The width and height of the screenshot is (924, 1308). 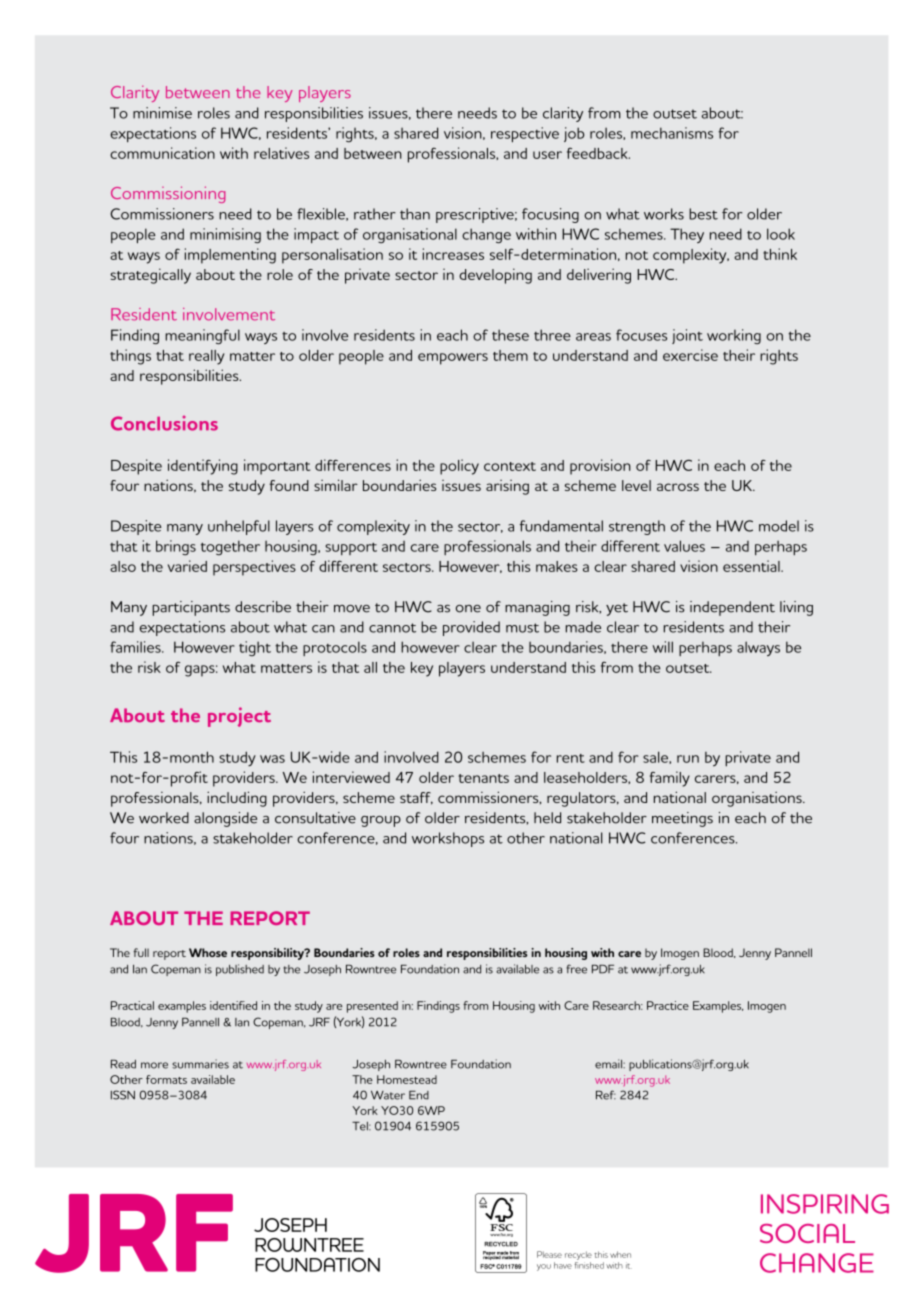 I want to click on mechanisms, so click(x=672, y=133).
